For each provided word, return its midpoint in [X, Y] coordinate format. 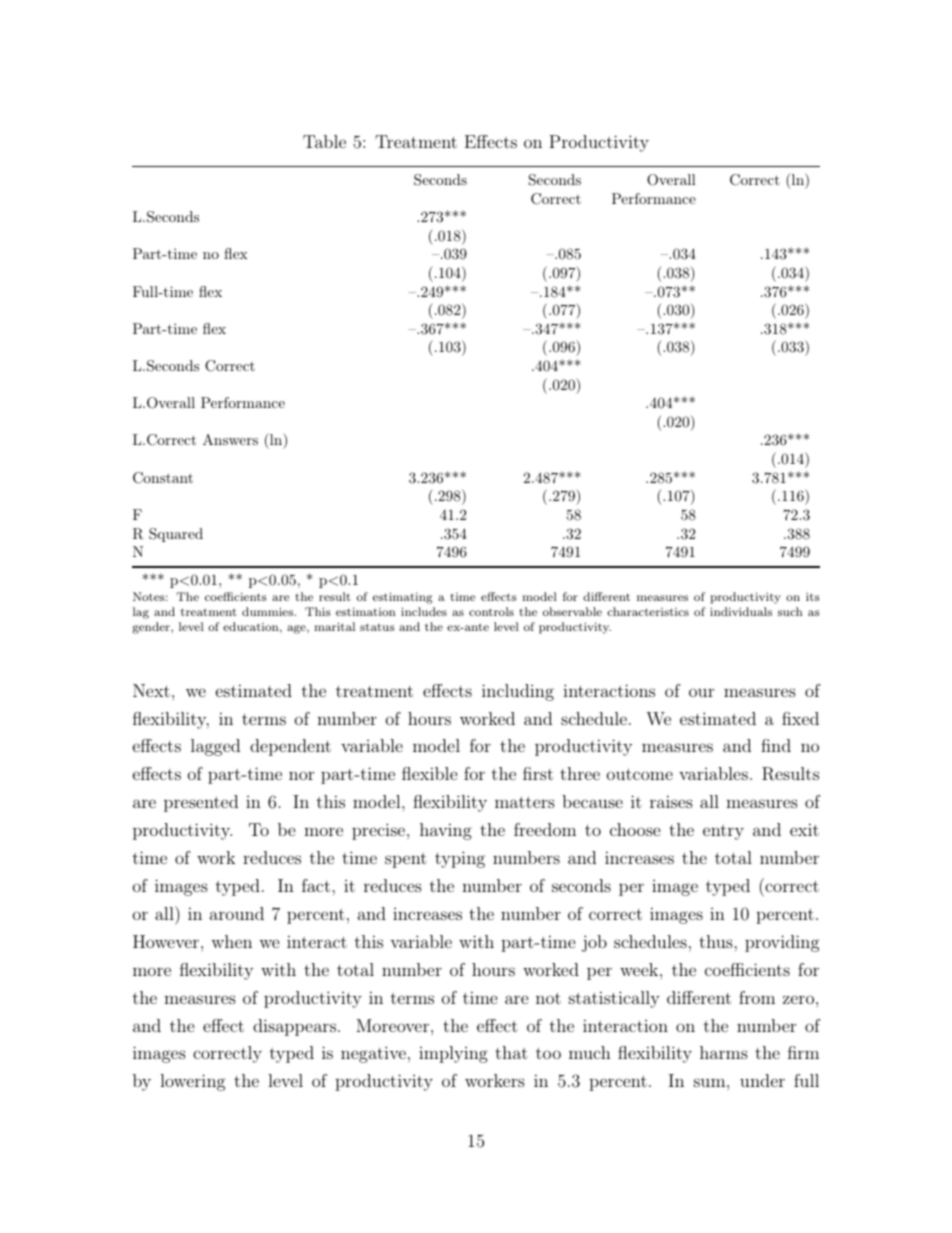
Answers [230, 439]
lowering [193, 1082]
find [776, 745]
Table [324, 141]
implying [453, 1054]
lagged [215, 747]
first [538, 773]
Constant [163, 478]
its [812, 596]
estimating [402, 598]
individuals [741, 611]
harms [724, 1052]
